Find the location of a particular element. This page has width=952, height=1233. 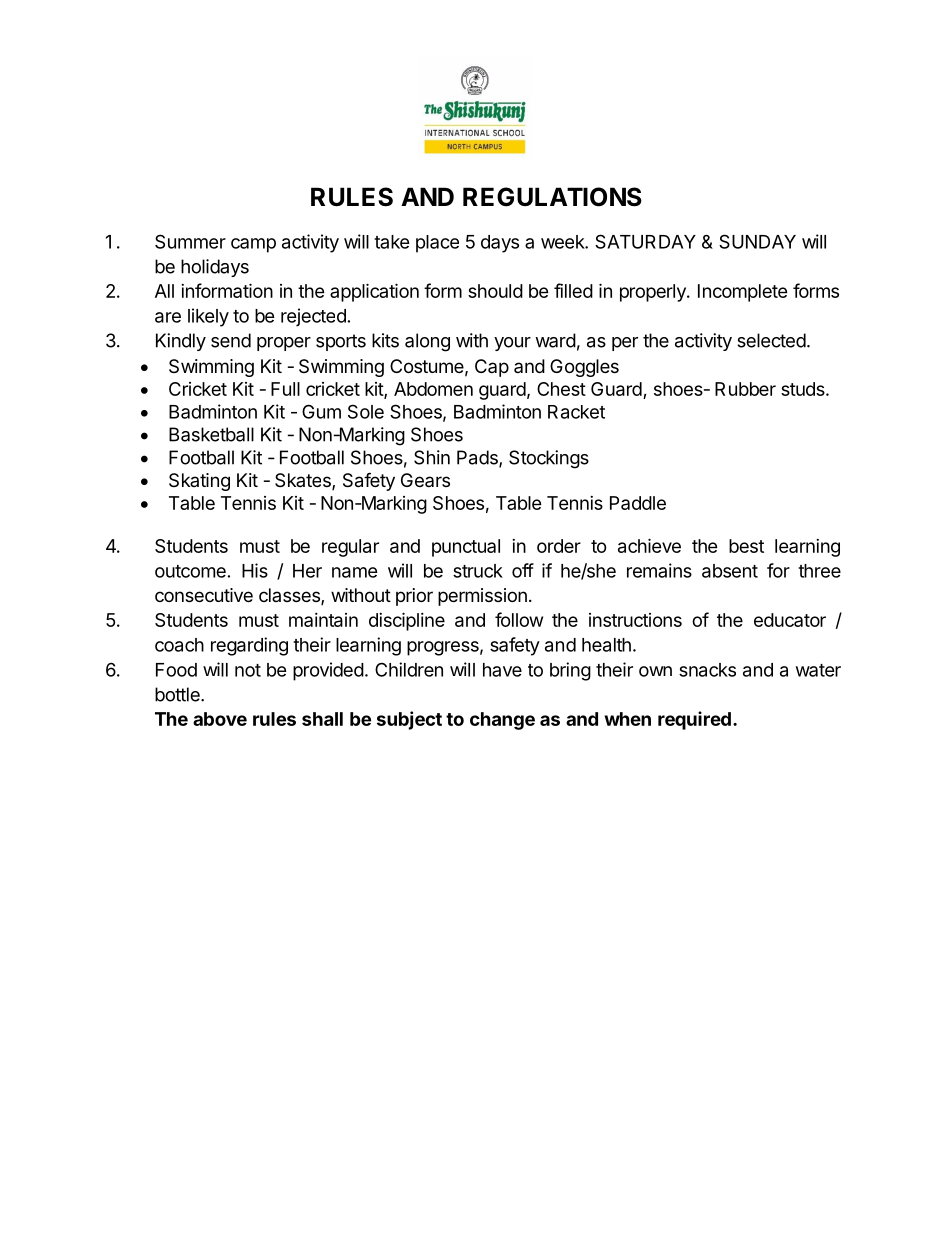

camp is located at coordinates (253, 245).
